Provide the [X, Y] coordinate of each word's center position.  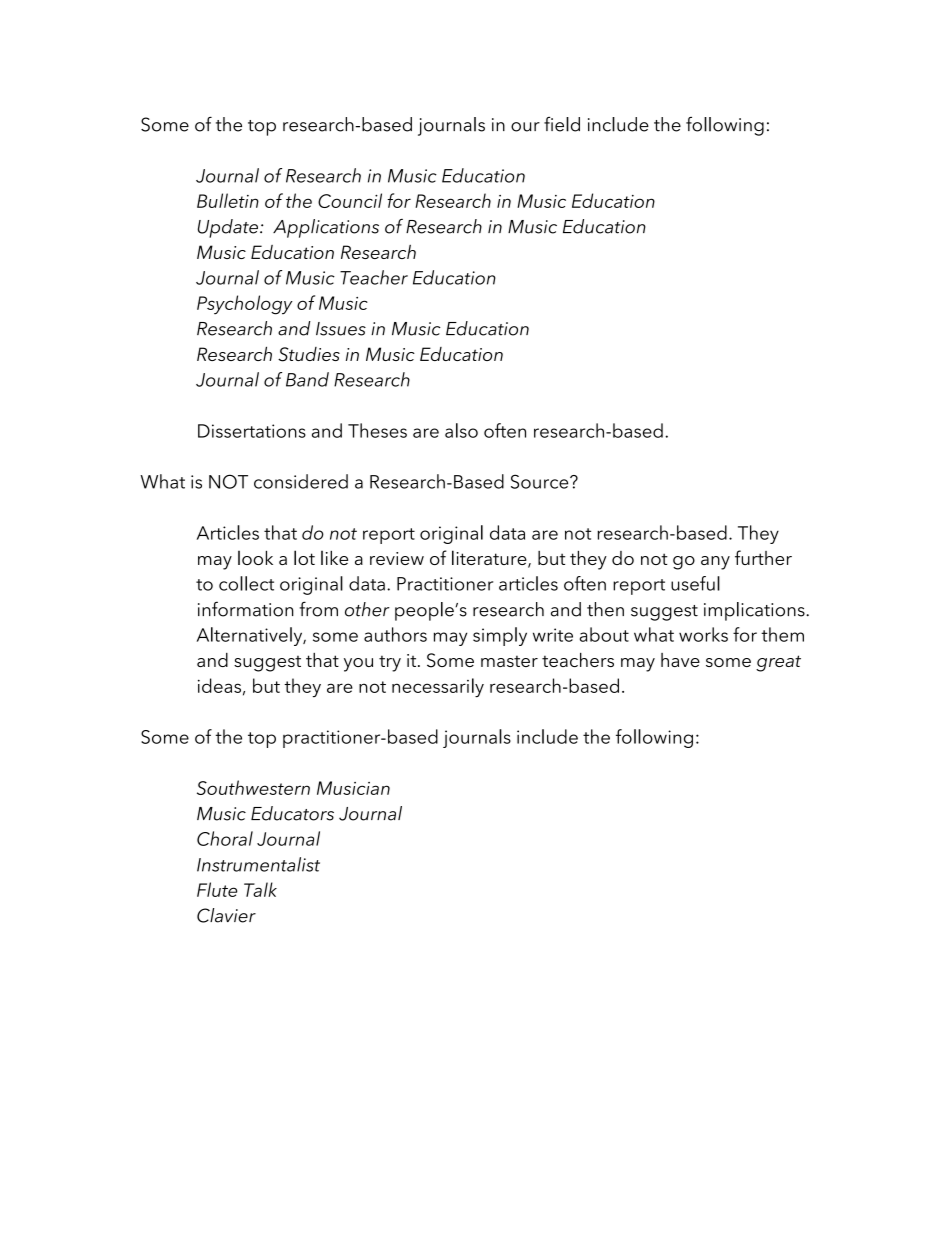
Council [350, 200]
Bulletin [228, 200]
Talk [260, 889]
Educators [292, 813]
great [778, 663]
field [562, 124]
